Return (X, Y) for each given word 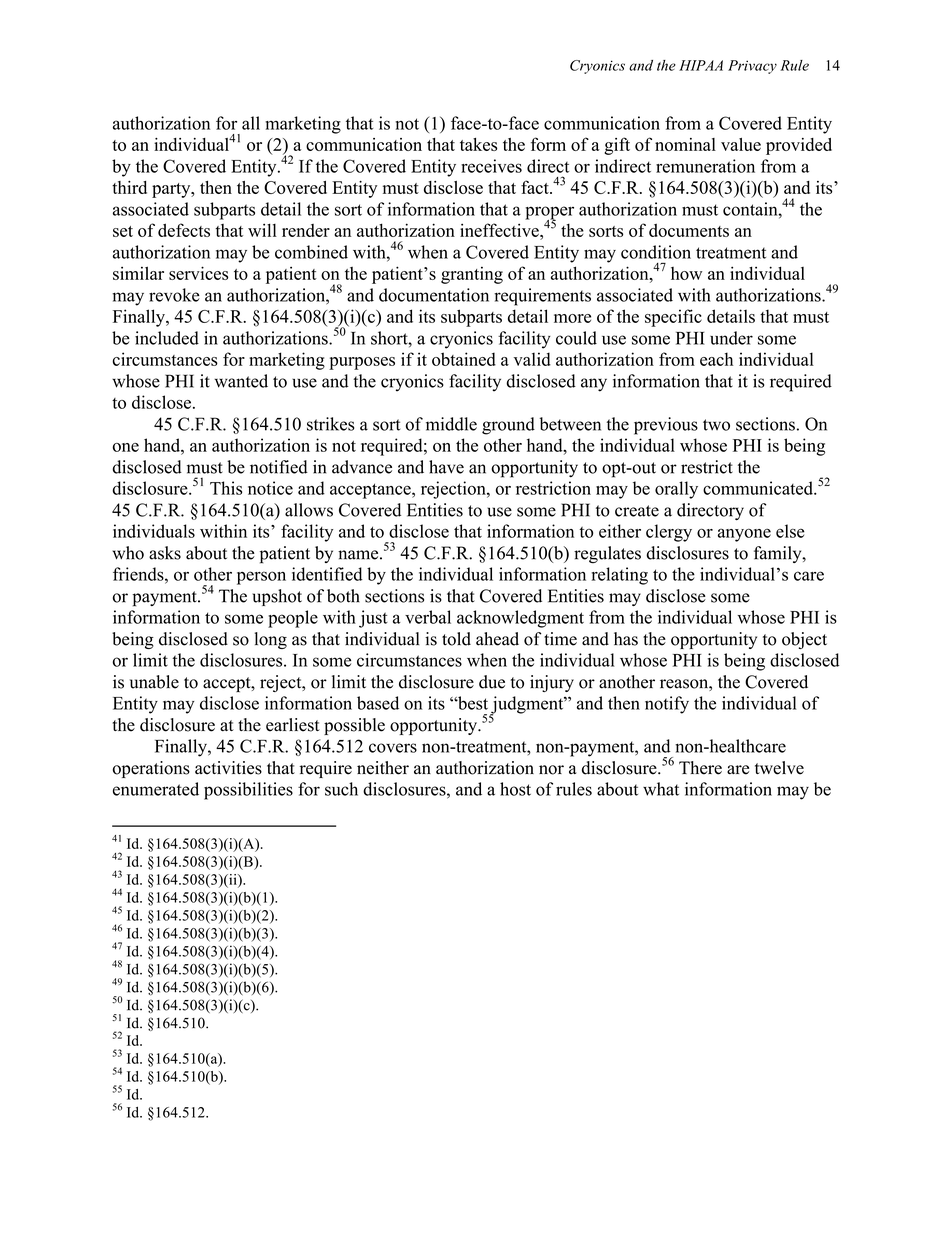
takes (478, 144)
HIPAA (701, 65)
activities (228, 768)
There (700, 768)
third (129, 187)
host (515, 789)
